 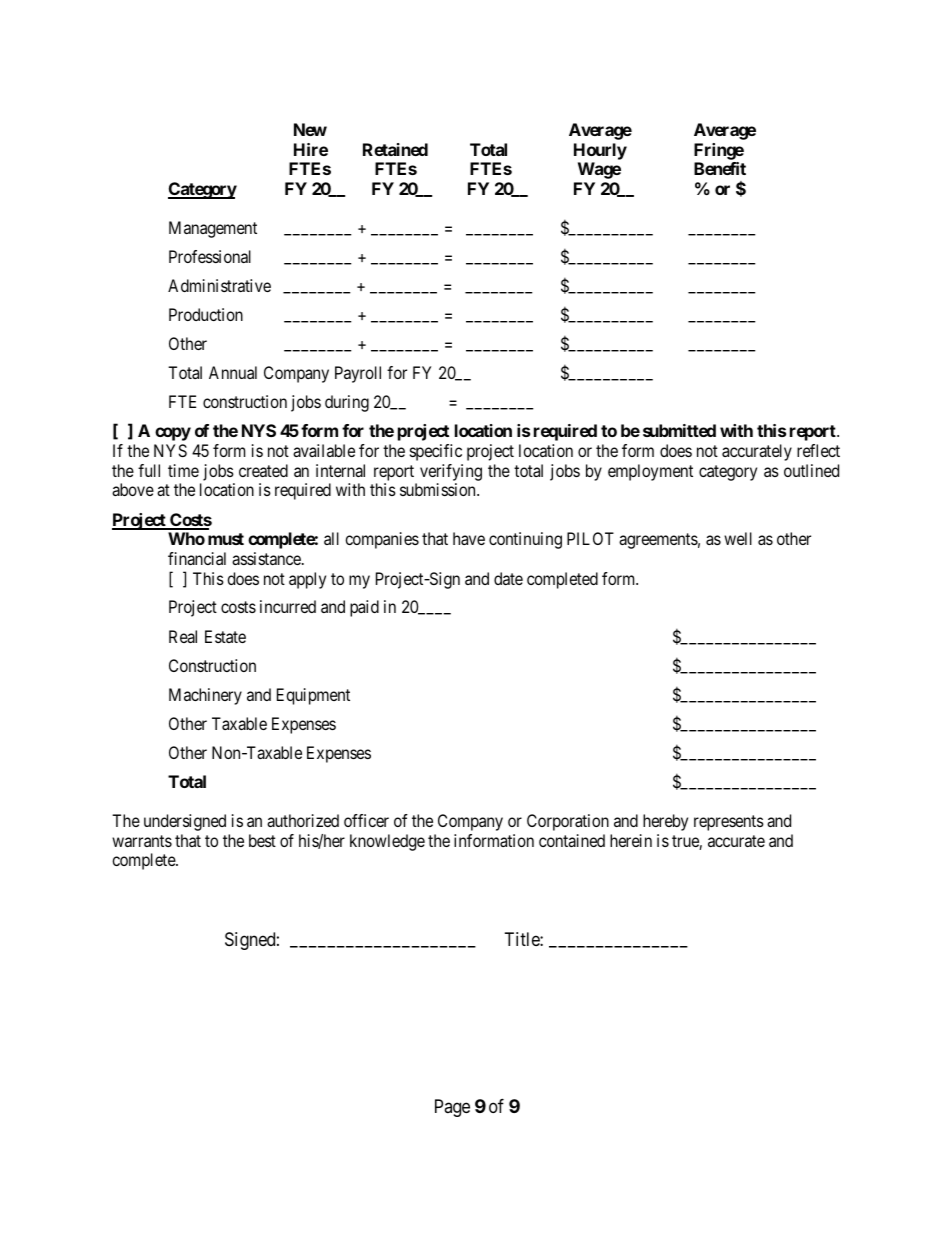 What do you see at coordinates (572, 840) in the screenshot?
I see `contained` at bounding box center [572, 840].
